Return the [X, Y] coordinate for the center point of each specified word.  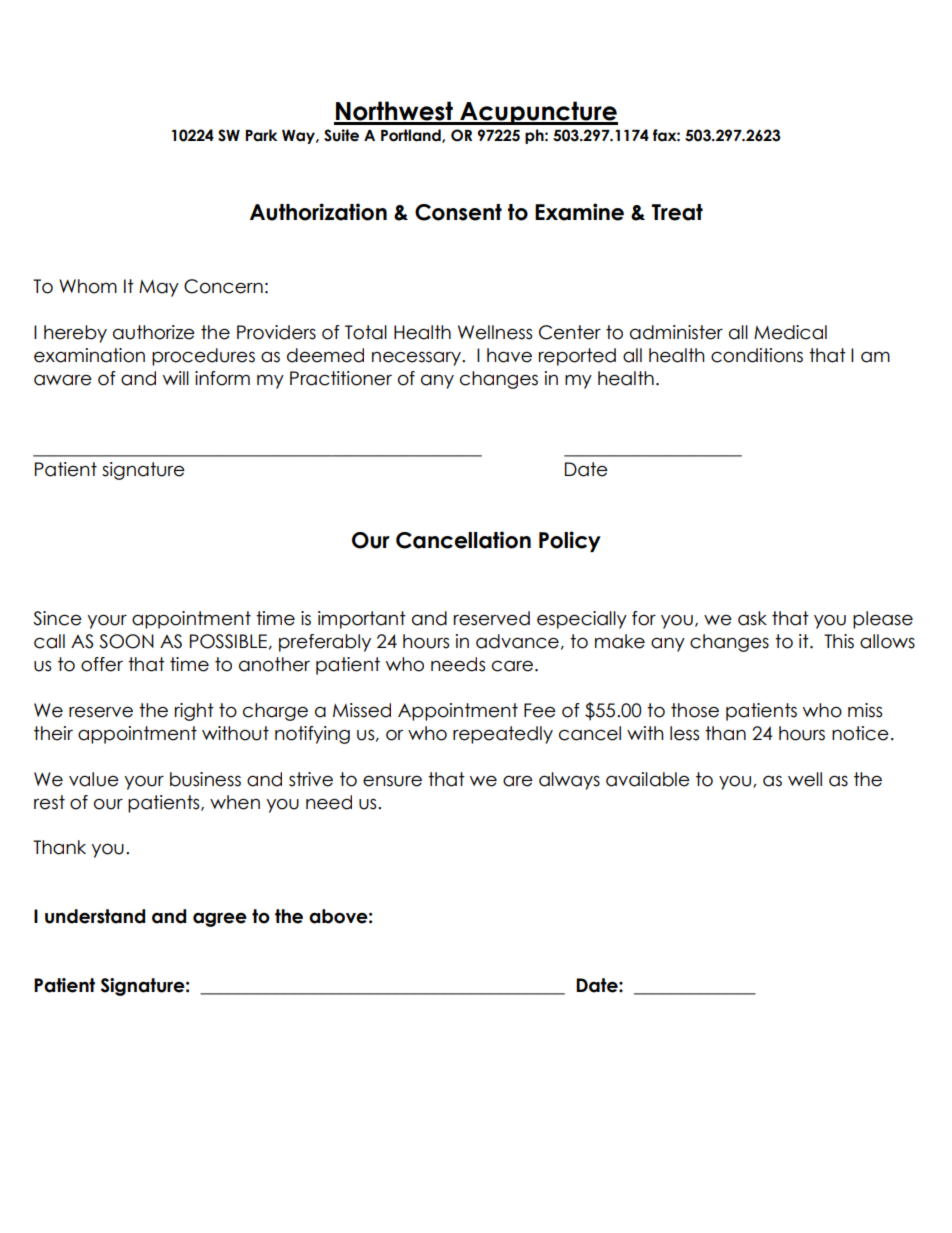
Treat [677, 212]
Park [262, 135]
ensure [392, 781]
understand [95, 916]
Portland [412, 136]
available [648, 779]
